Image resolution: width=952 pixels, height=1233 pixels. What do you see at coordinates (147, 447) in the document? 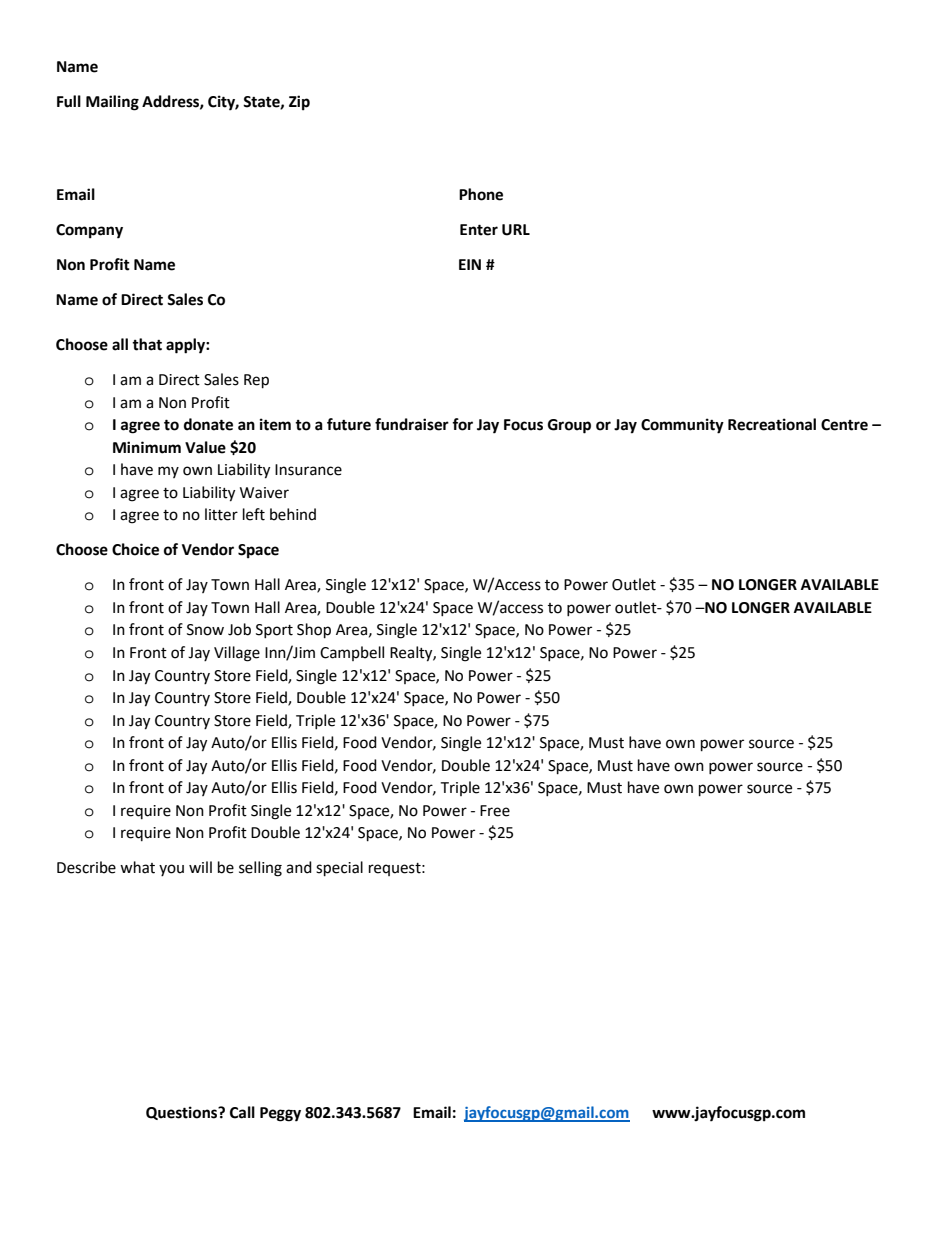
I see `Minimum` at bounding box center [147, 447].
